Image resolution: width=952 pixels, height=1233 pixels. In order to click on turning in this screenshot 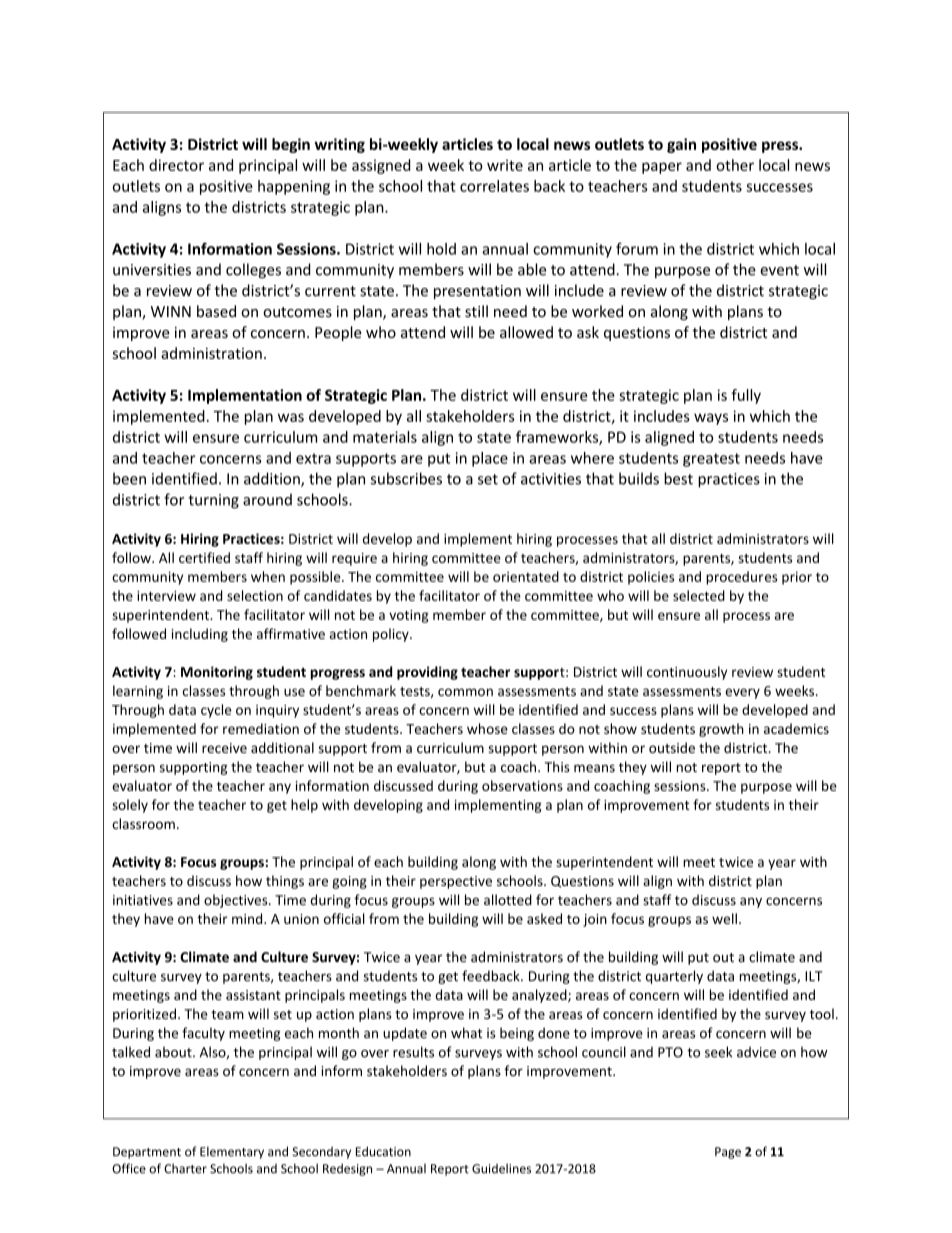, I will do `click(213, 501)`.
